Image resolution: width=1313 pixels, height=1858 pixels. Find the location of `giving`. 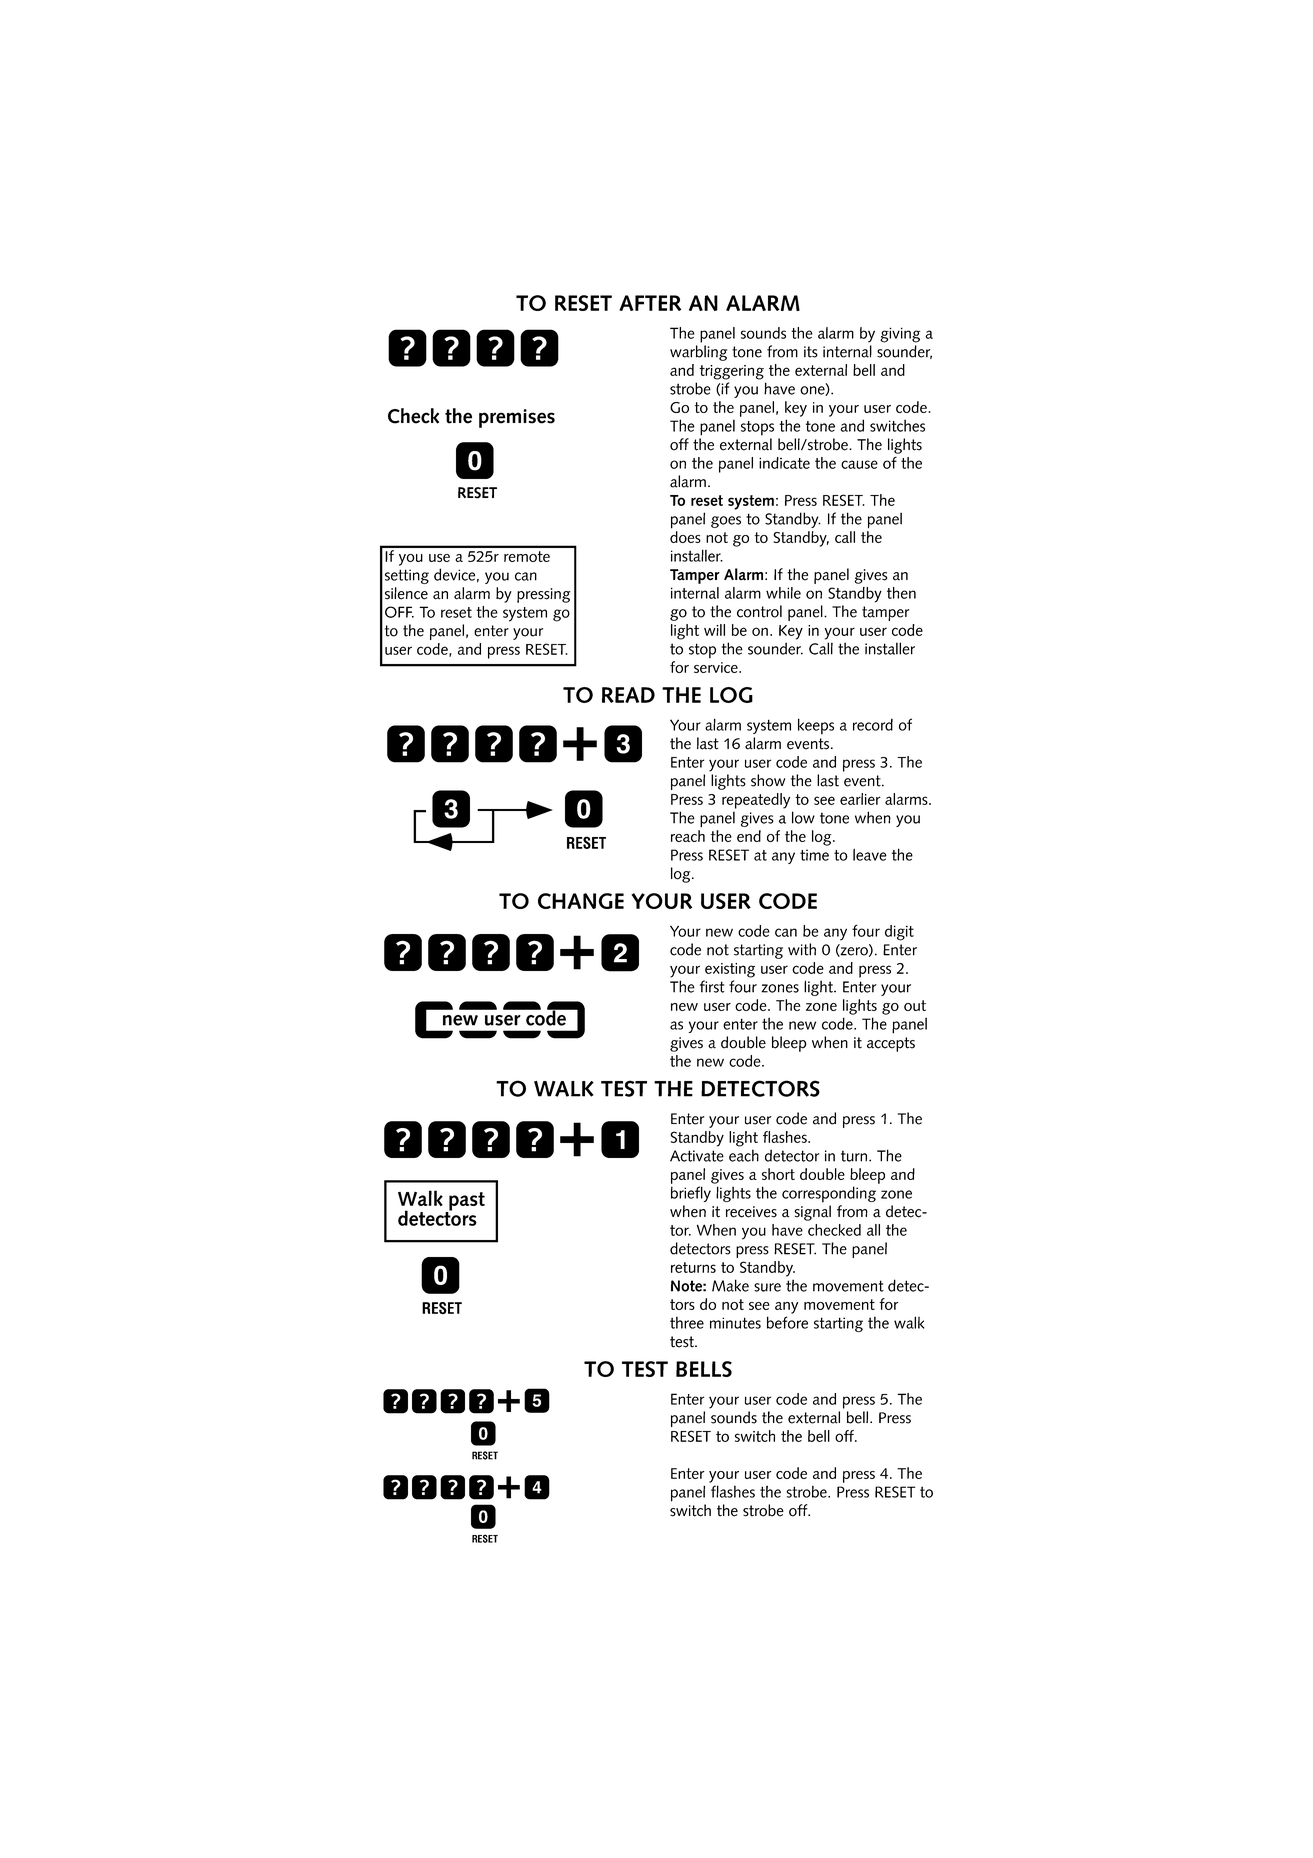

giving is located at coordinates (900, 335).
